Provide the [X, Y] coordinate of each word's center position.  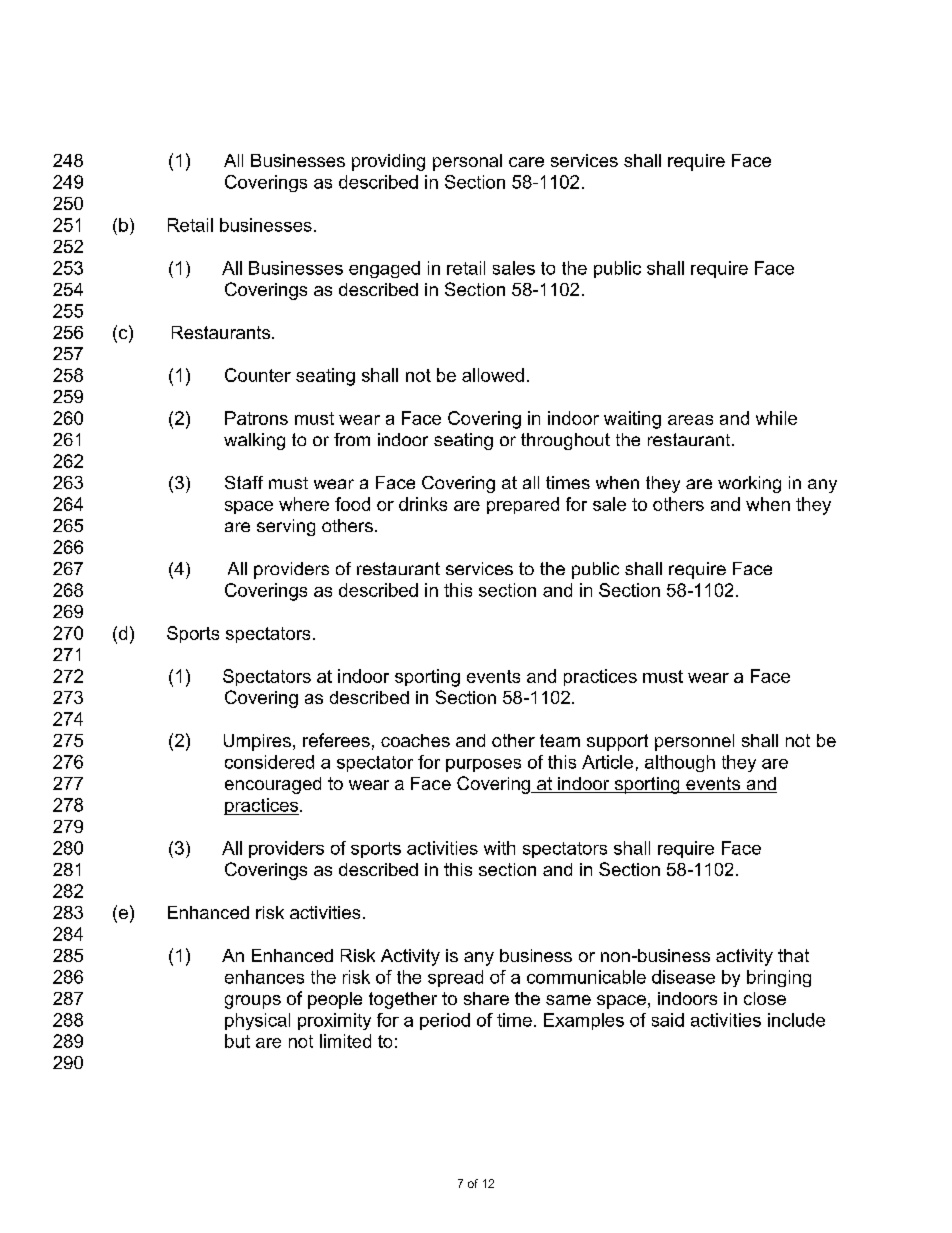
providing [388, 162]
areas [690, 420]
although [680, 763]
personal [467, 162]
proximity [334, 1021]
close [765, 998]
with [499, 848]
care [526, 162]
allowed [493, 375]
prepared [523, 505]
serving [286, 527]
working [749, 484]
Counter [258, 375]
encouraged [273, 785]
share [486, 998]
